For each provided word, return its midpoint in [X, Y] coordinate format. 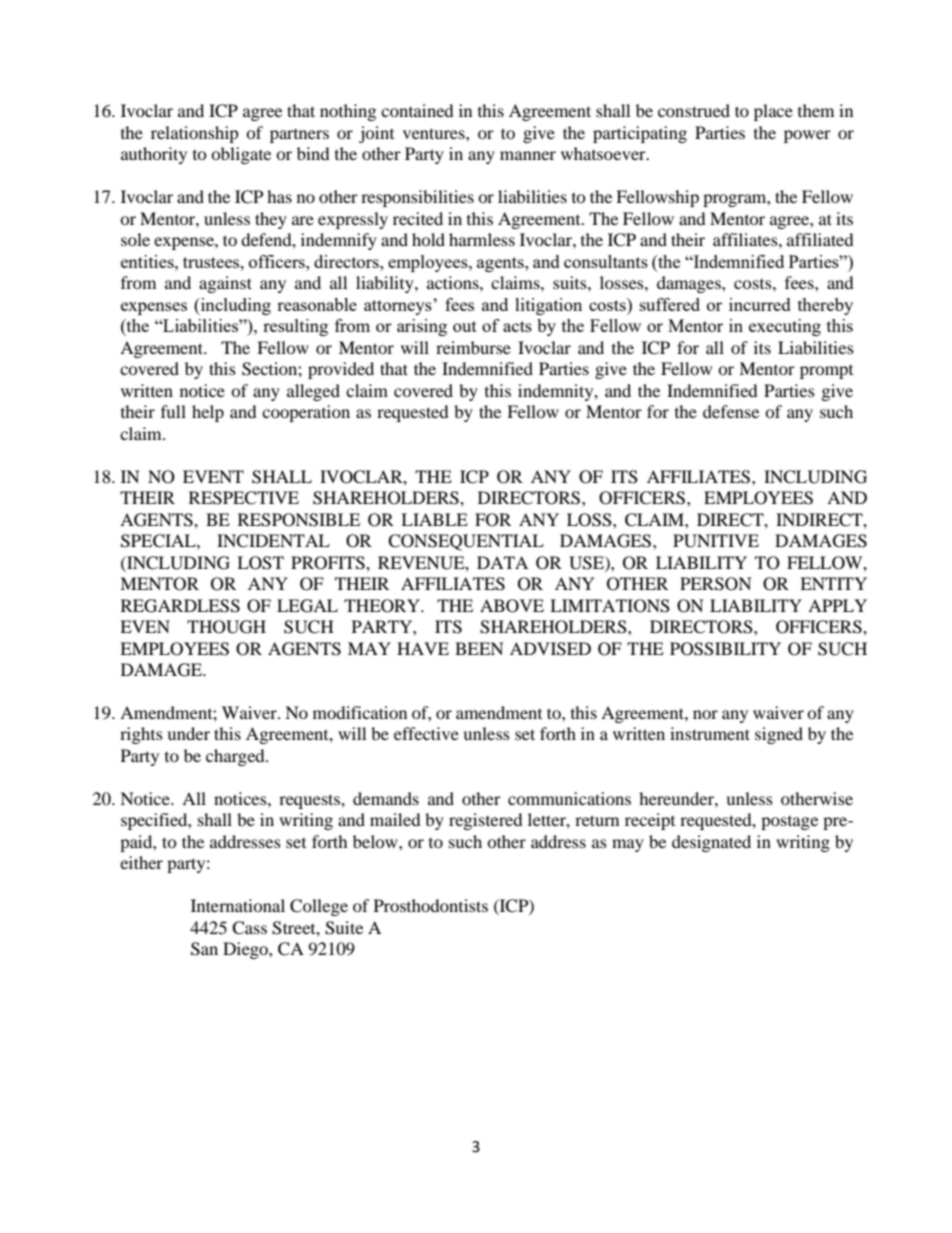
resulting [295, 327]
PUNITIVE [716, 541]
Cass [249, 928]
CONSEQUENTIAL [466, 542]
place [773, 112]
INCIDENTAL [273, 541]
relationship [195, 134]
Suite [344, 928]
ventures [435, 133]
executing [785, 327]
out [465, 326]
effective [426, 733]
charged [236, 757]
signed [779, 735]
